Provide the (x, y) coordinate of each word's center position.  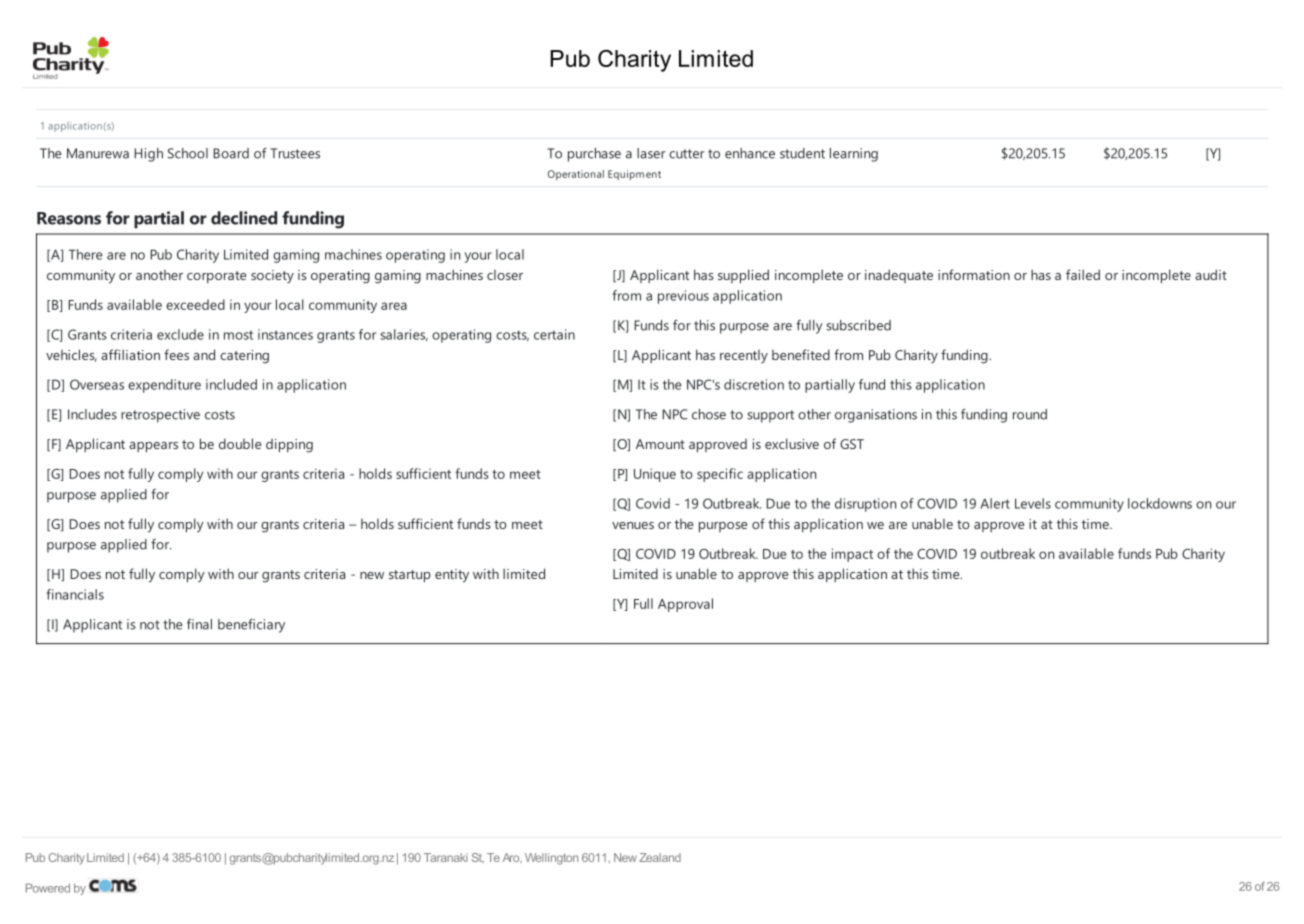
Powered (48, 888)
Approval (685, 605)
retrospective (160, 416)
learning (854, 155)
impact (852, 555)
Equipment (634, 175)
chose (709, 414)
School (188, 153)
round (1030, 414)
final (199, 624)
